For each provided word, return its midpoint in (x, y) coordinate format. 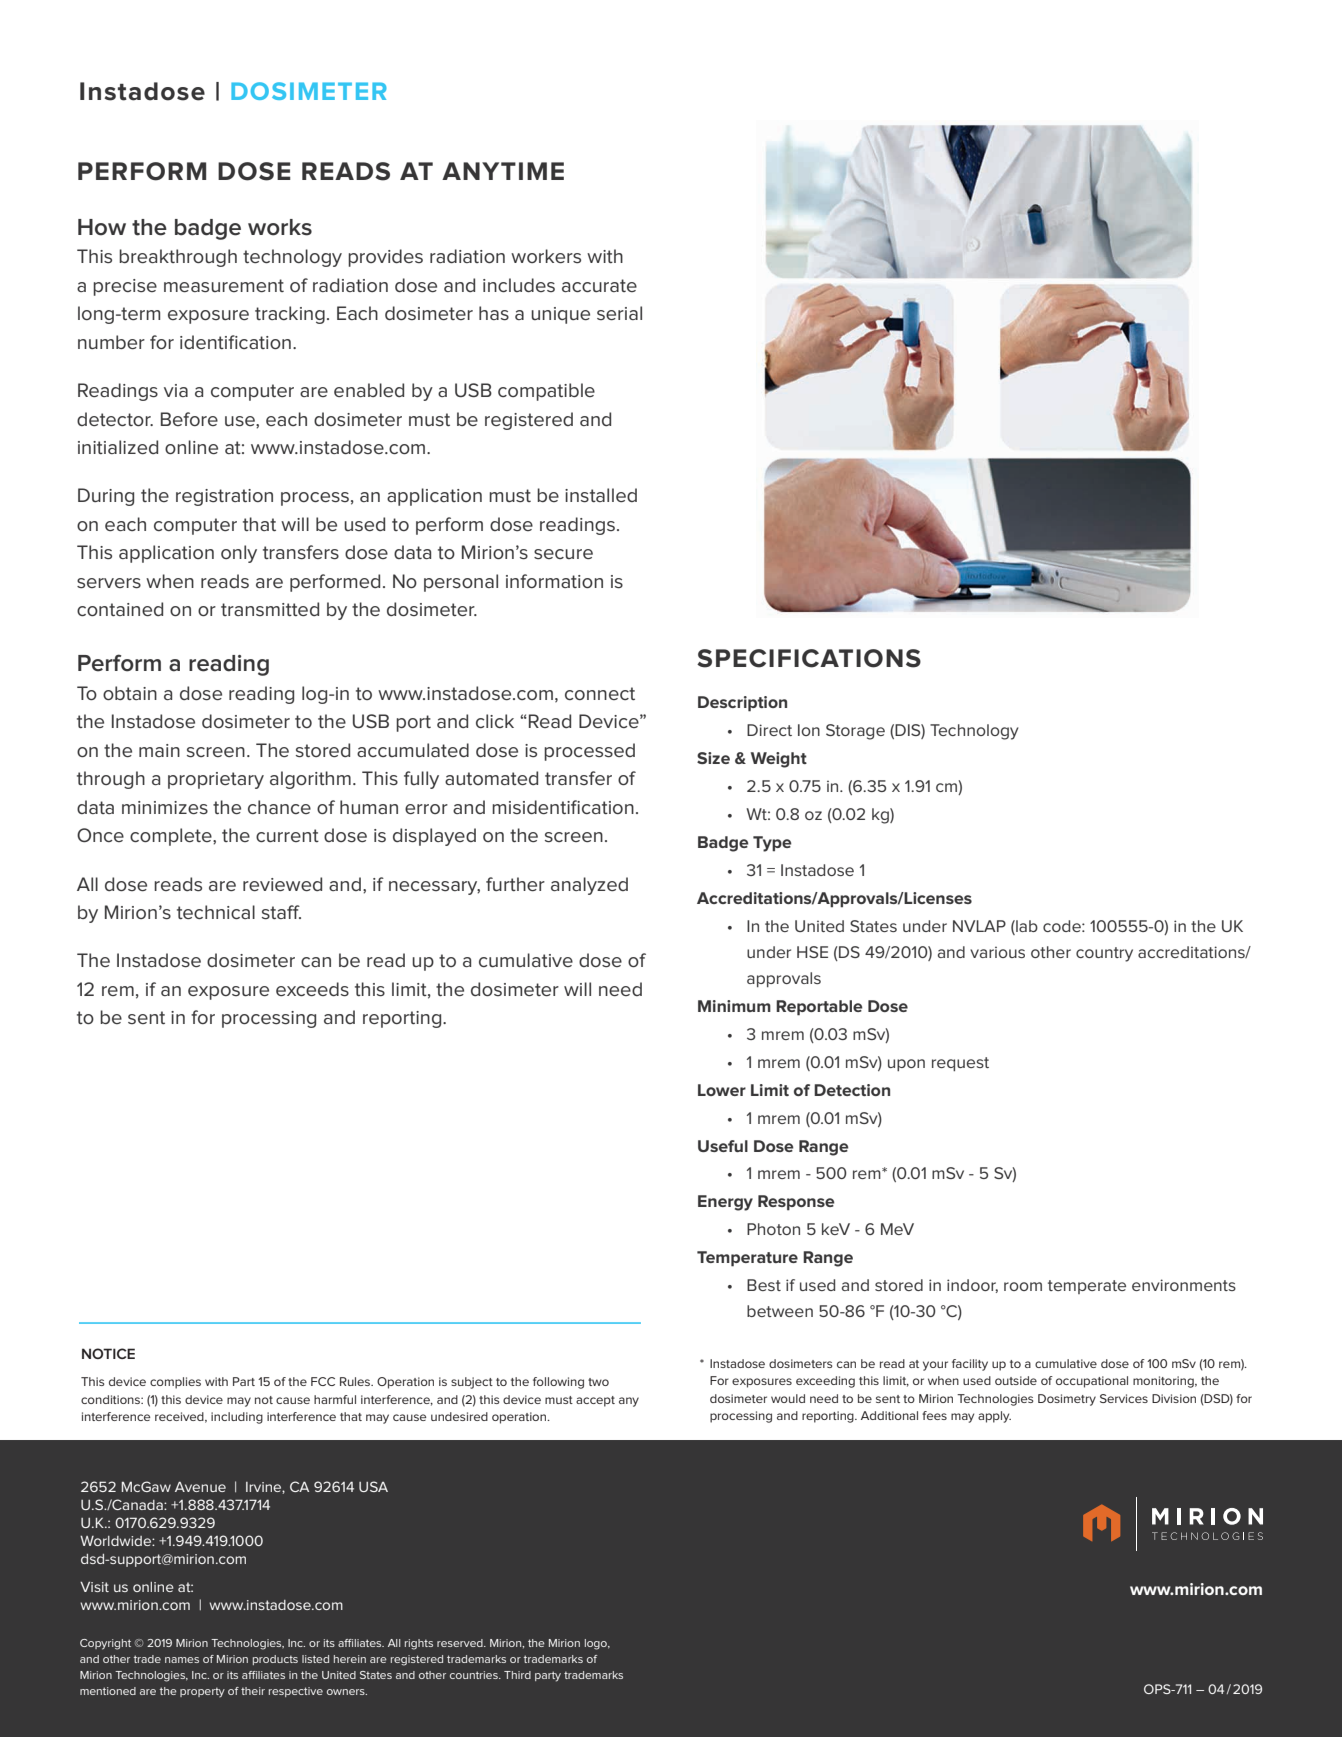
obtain (130, 693)
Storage (855, 732)
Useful (723, 1146)
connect (600, 693)
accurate (599, 285)
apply (994, 1417)
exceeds (312, 989)
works (280, 227)
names (182, 1660)
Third (517, 1675)
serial (619, 313)
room (1023, 1286)
